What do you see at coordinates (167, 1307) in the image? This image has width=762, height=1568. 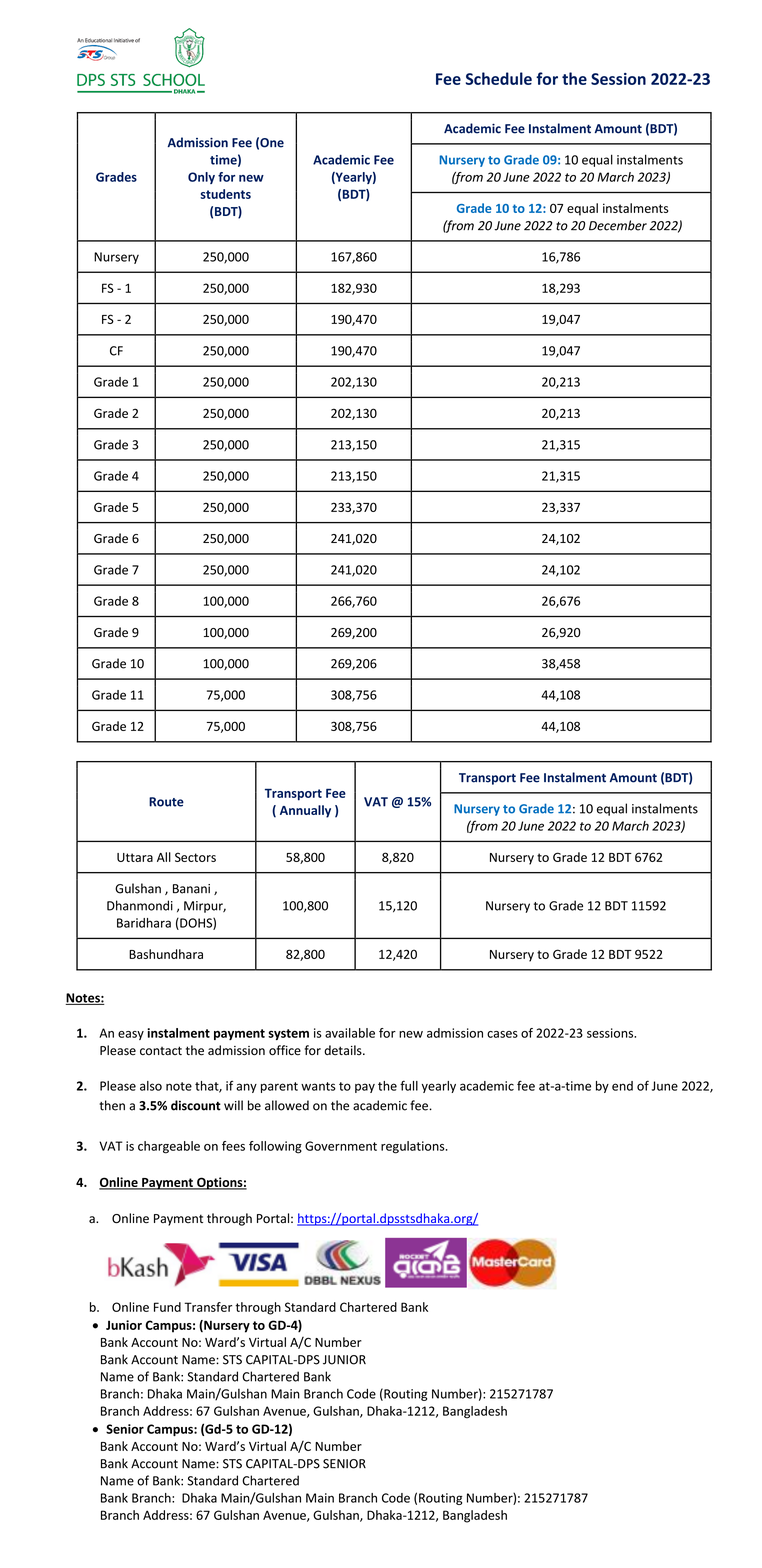 I see `Fund` at bounding box center [167, 1307].
